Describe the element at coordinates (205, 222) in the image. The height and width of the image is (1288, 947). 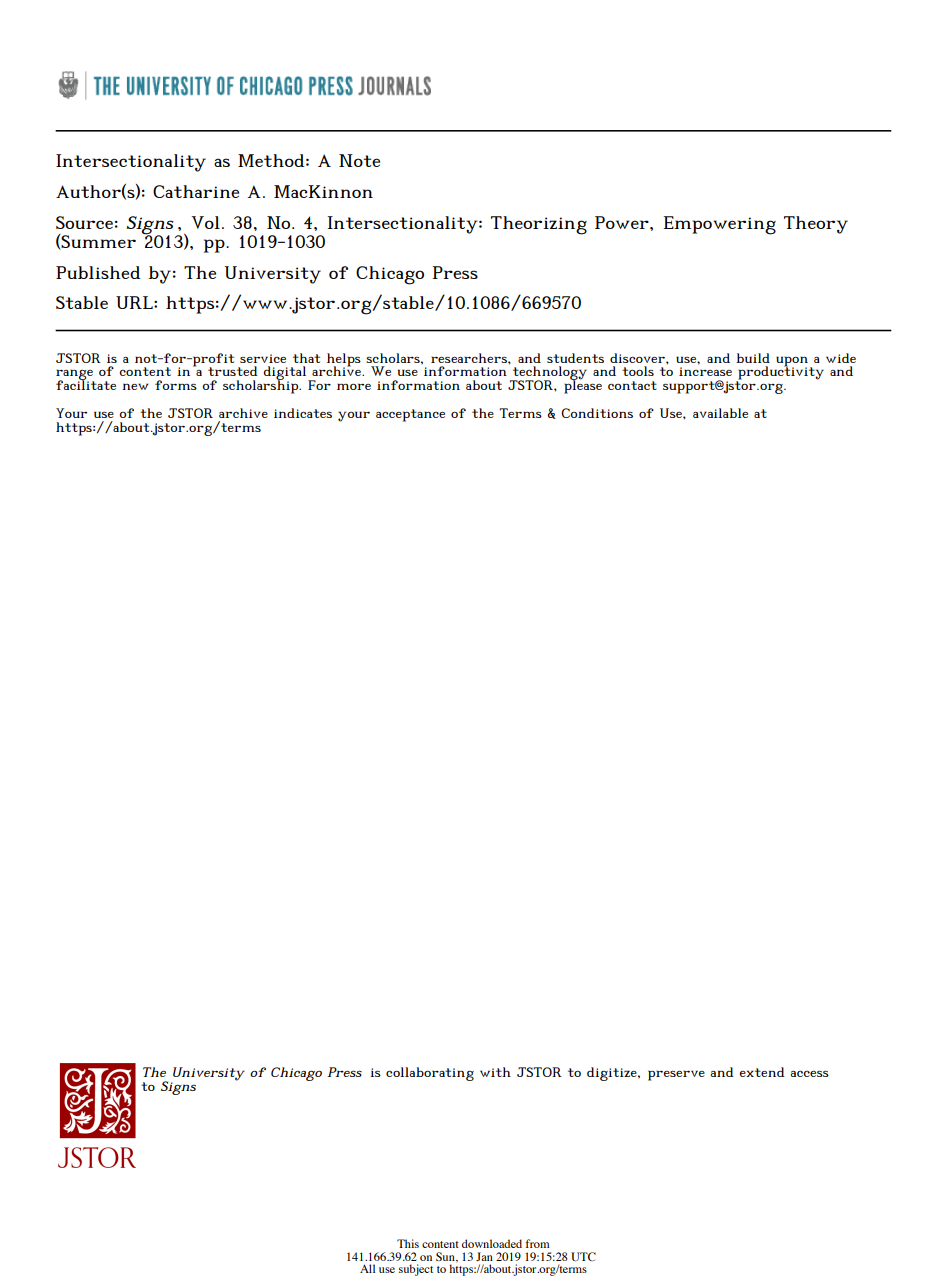
I see `Vol` at that location.
